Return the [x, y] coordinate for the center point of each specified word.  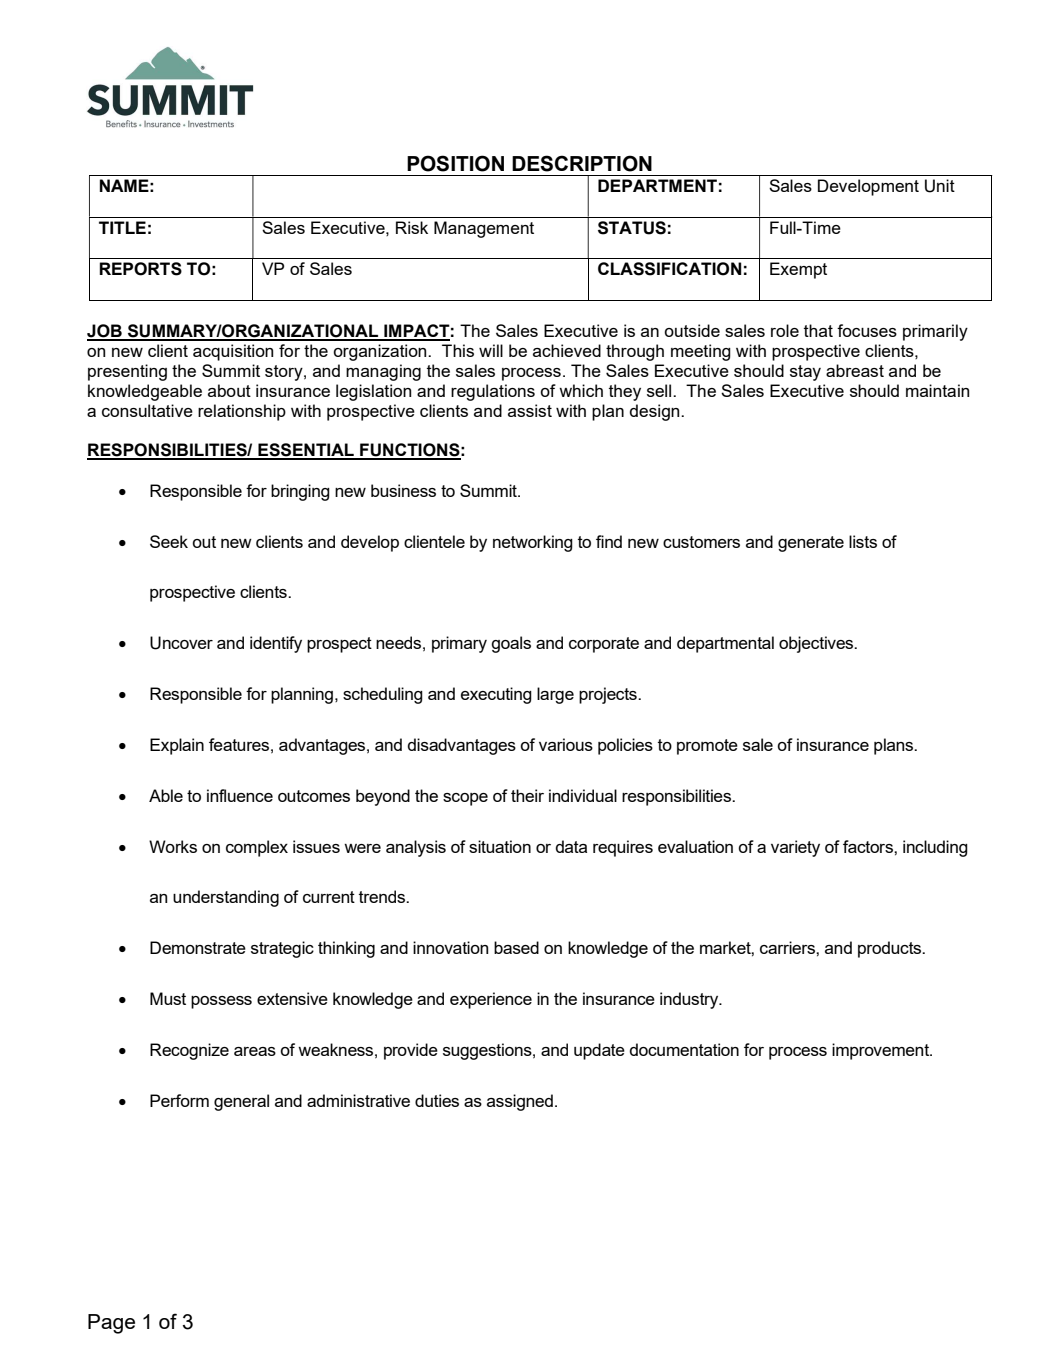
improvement [882, 1051]
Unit [940, 186]
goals [511, 644]
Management [484, 229]
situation [500, 846]
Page [111, 1324]
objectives [817, 644]
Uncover [181, 643]
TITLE [122, 227]
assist [530, 410]
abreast [855, 370]
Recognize [189, 1051]
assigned [520, 1102]
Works [173, 846]
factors [869, 846]
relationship [242, 412]
